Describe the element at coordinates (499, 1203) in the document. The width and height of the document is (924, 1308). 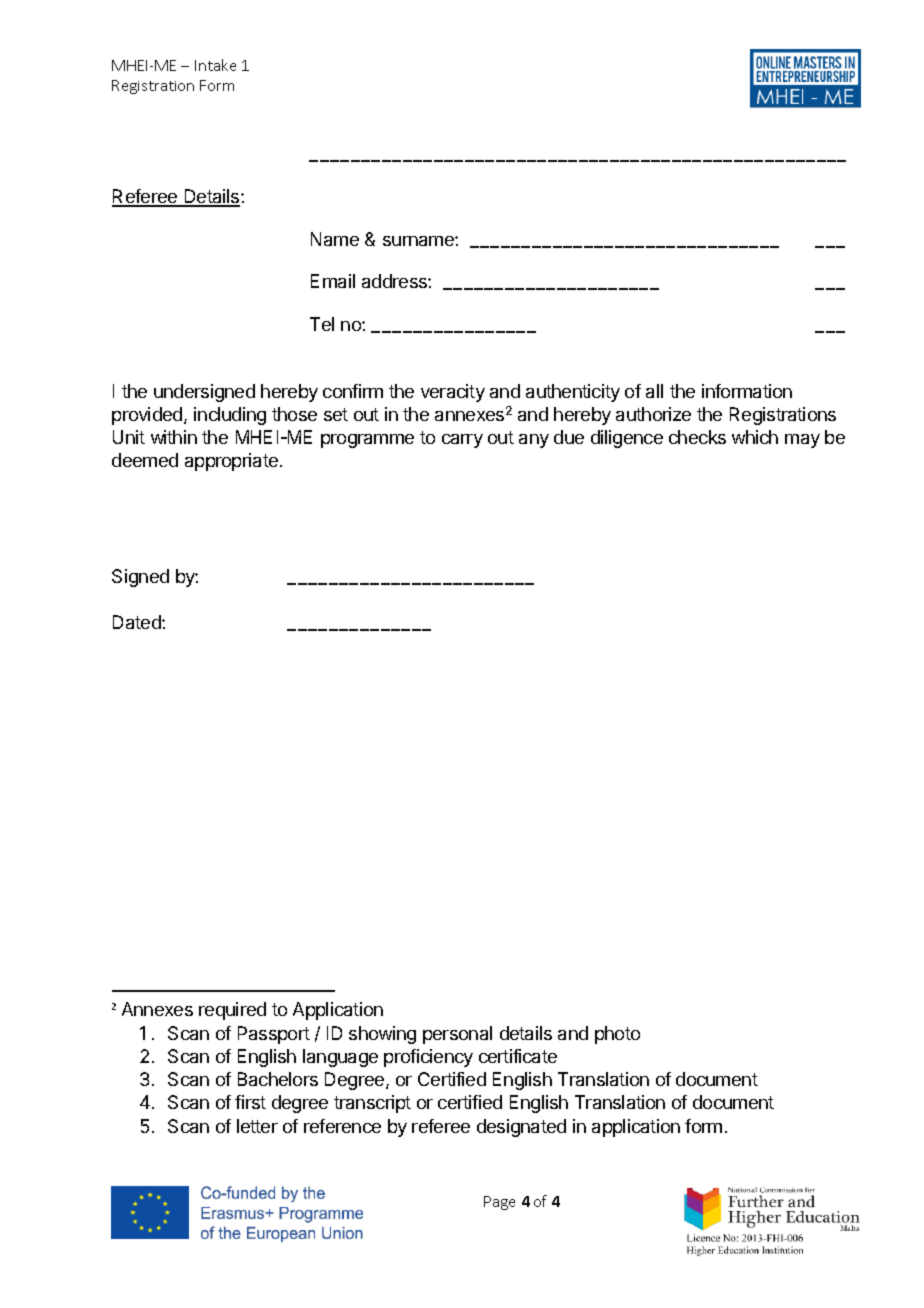
I see `Page` at that location.
